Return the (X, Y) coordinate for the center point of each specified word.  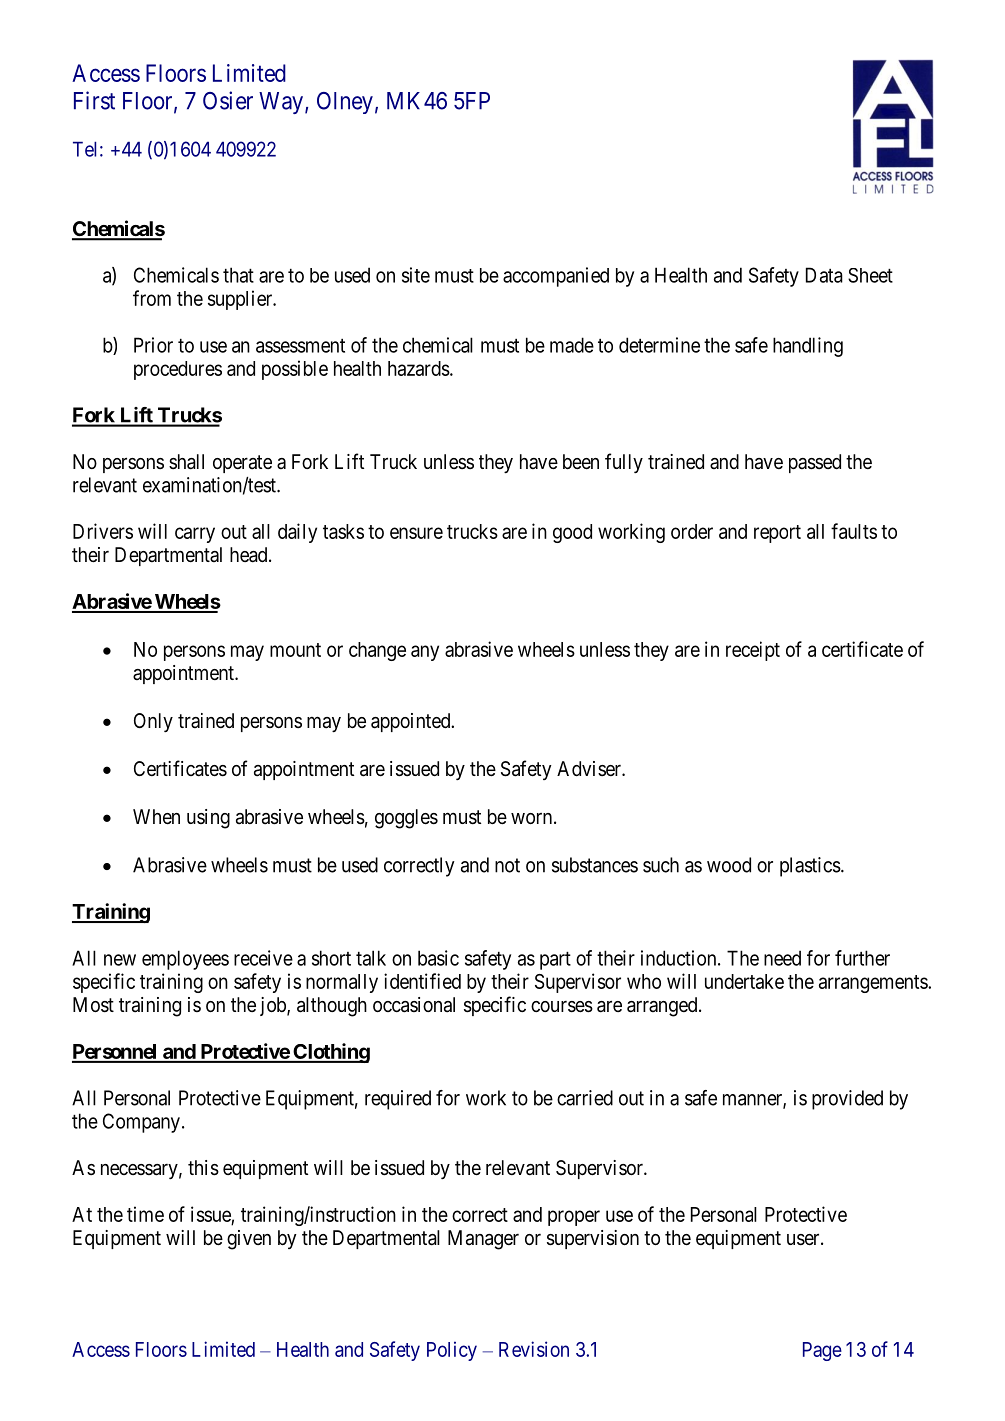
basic (438, 958)
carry (195, 535)
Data (824, 275)
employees (185, 960)
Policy (452, 1351)
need (782, 958)
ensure (416, 533)
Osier (228, 100)
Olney (345, 103)
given (249, 1240)
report (777, 534)
